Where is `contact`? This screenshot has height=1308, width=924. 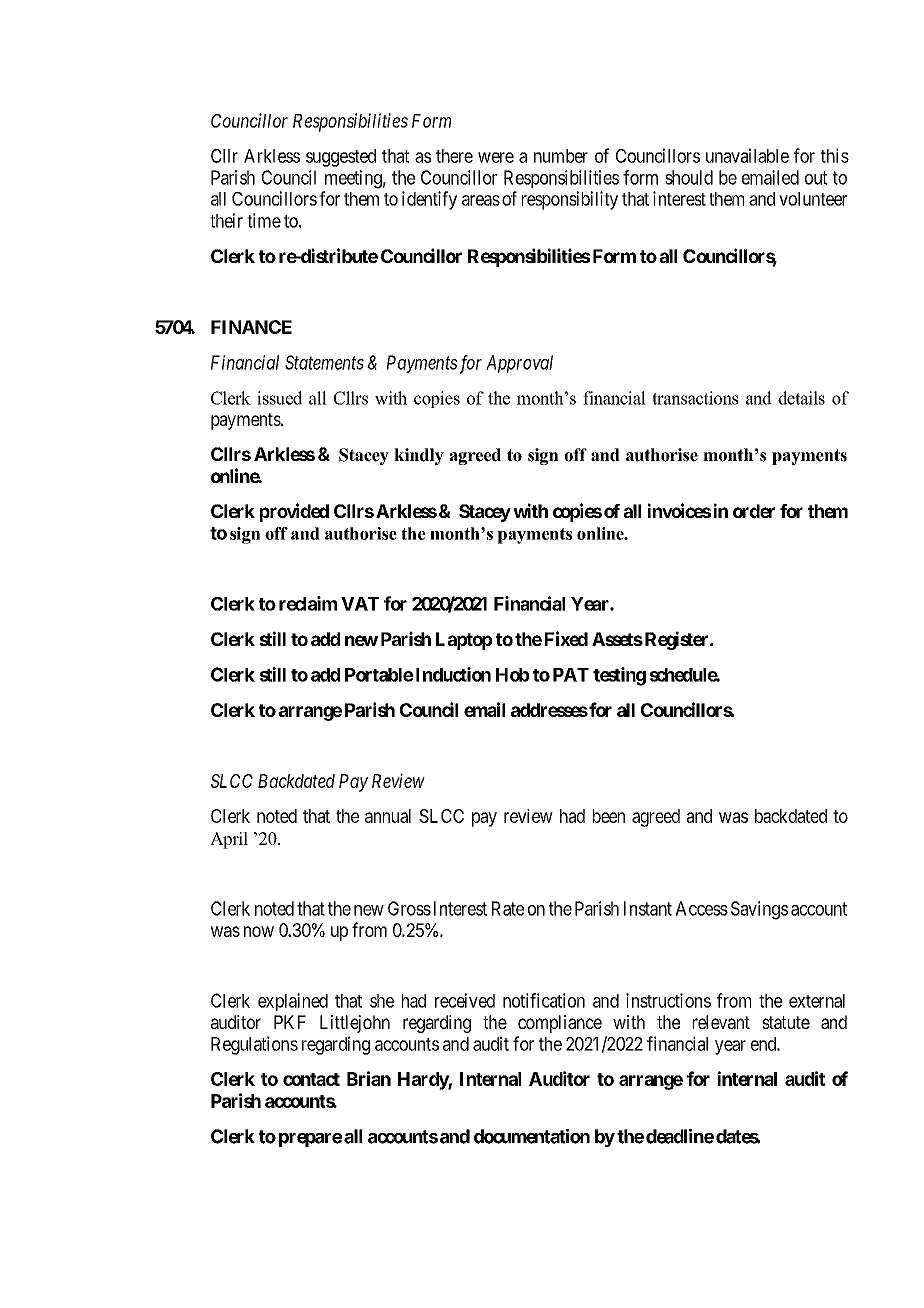 contact is located at coordinates (311, 1079).
